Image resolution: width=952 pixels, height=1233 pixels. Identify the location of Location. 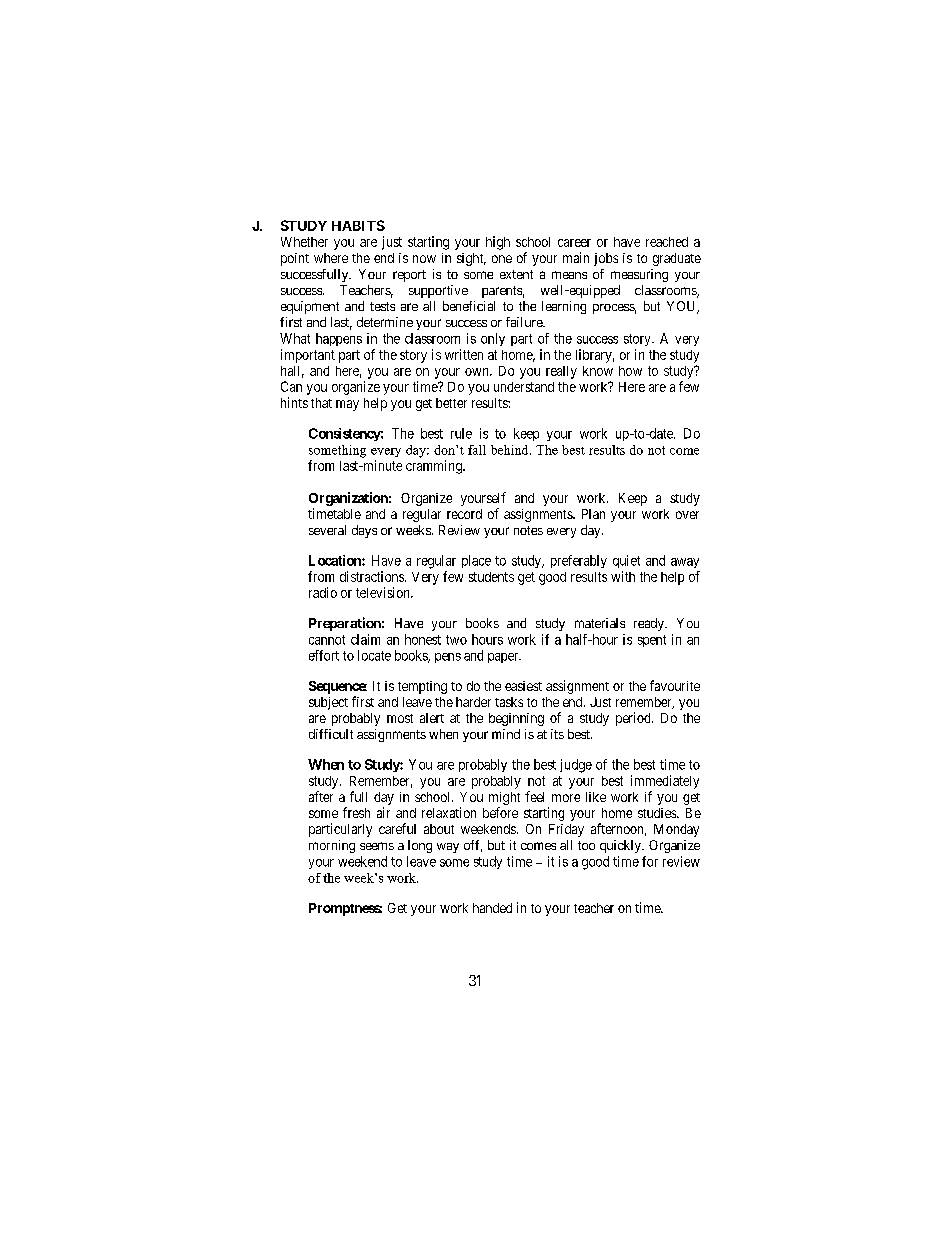
(336, 560).
